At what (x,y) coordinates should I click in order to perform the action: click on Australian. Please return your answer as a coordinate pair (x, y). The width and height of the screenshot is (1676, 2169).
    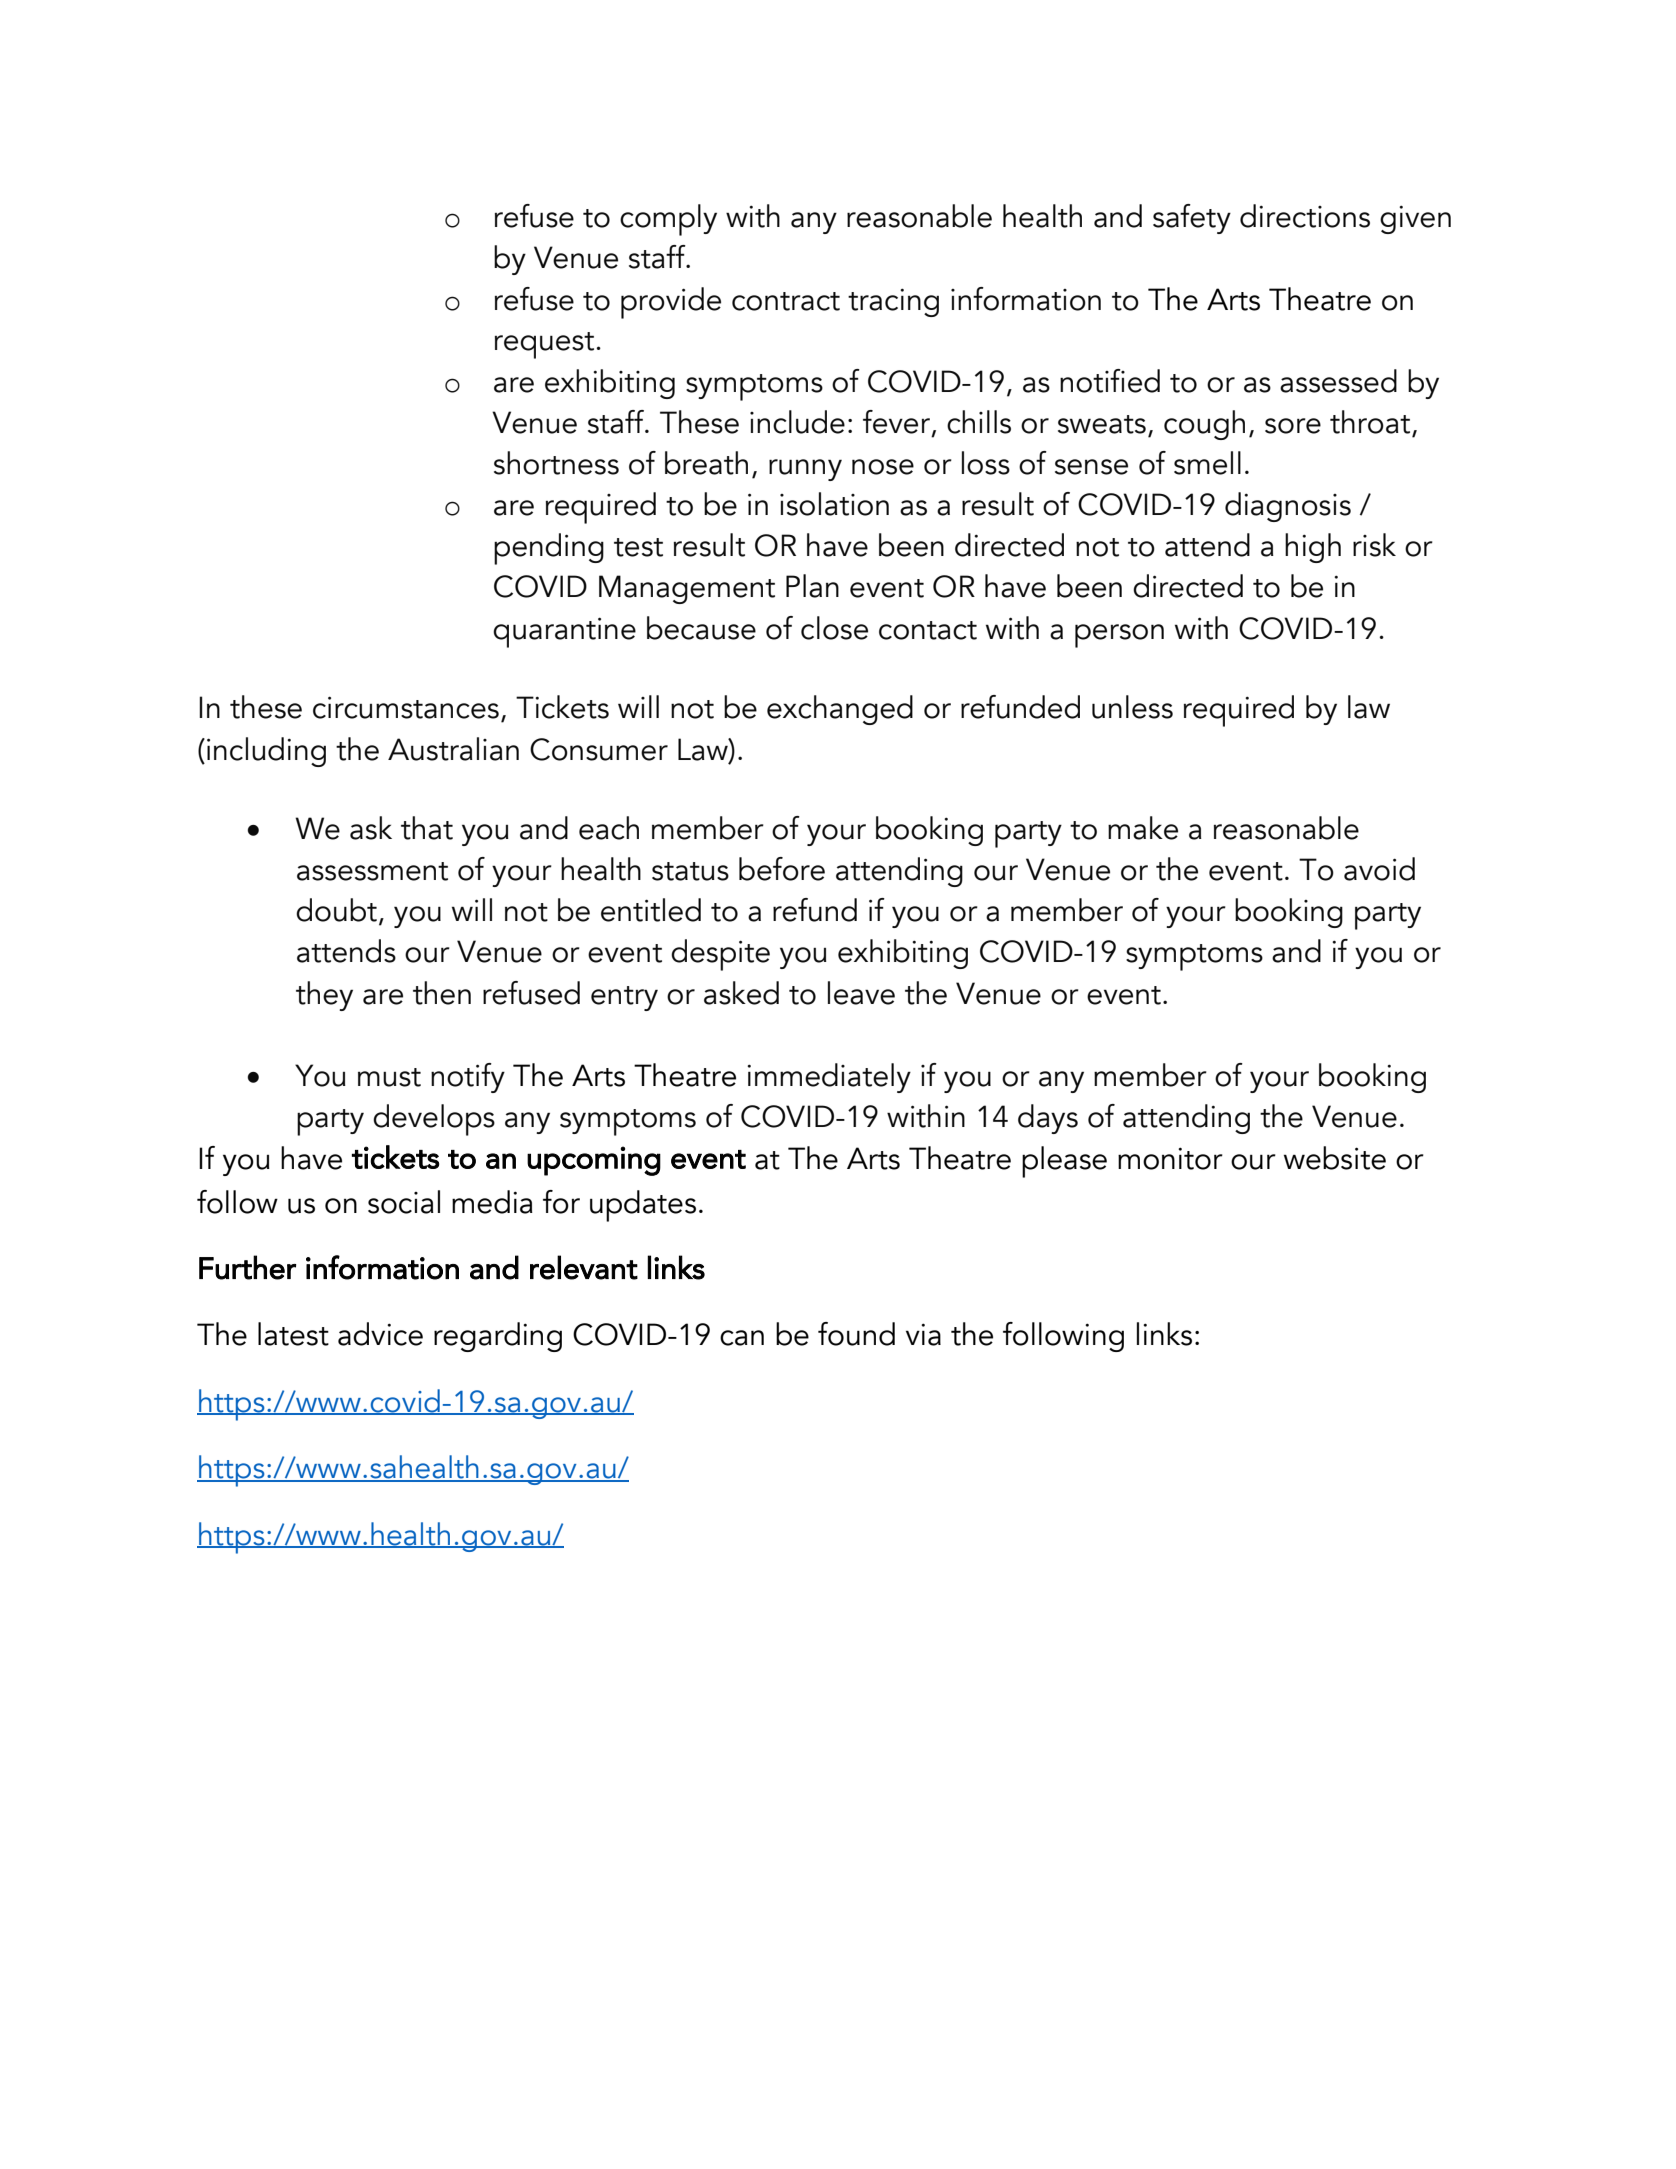
    Looking at the image, I should click on (453, 749).
